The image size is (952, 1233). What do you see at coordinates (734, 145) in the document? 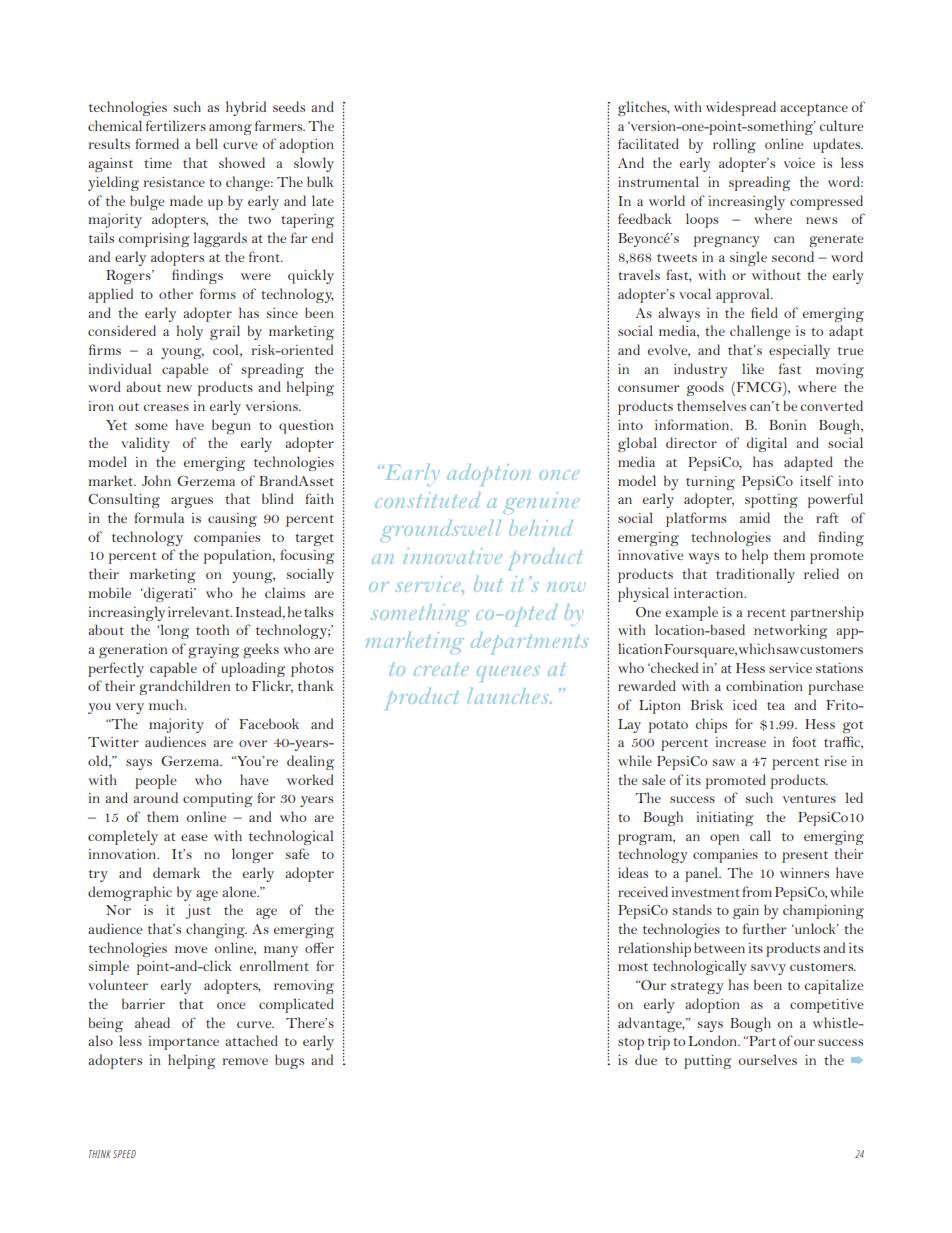
I see `rolling` at bounding box center [734, 145].
